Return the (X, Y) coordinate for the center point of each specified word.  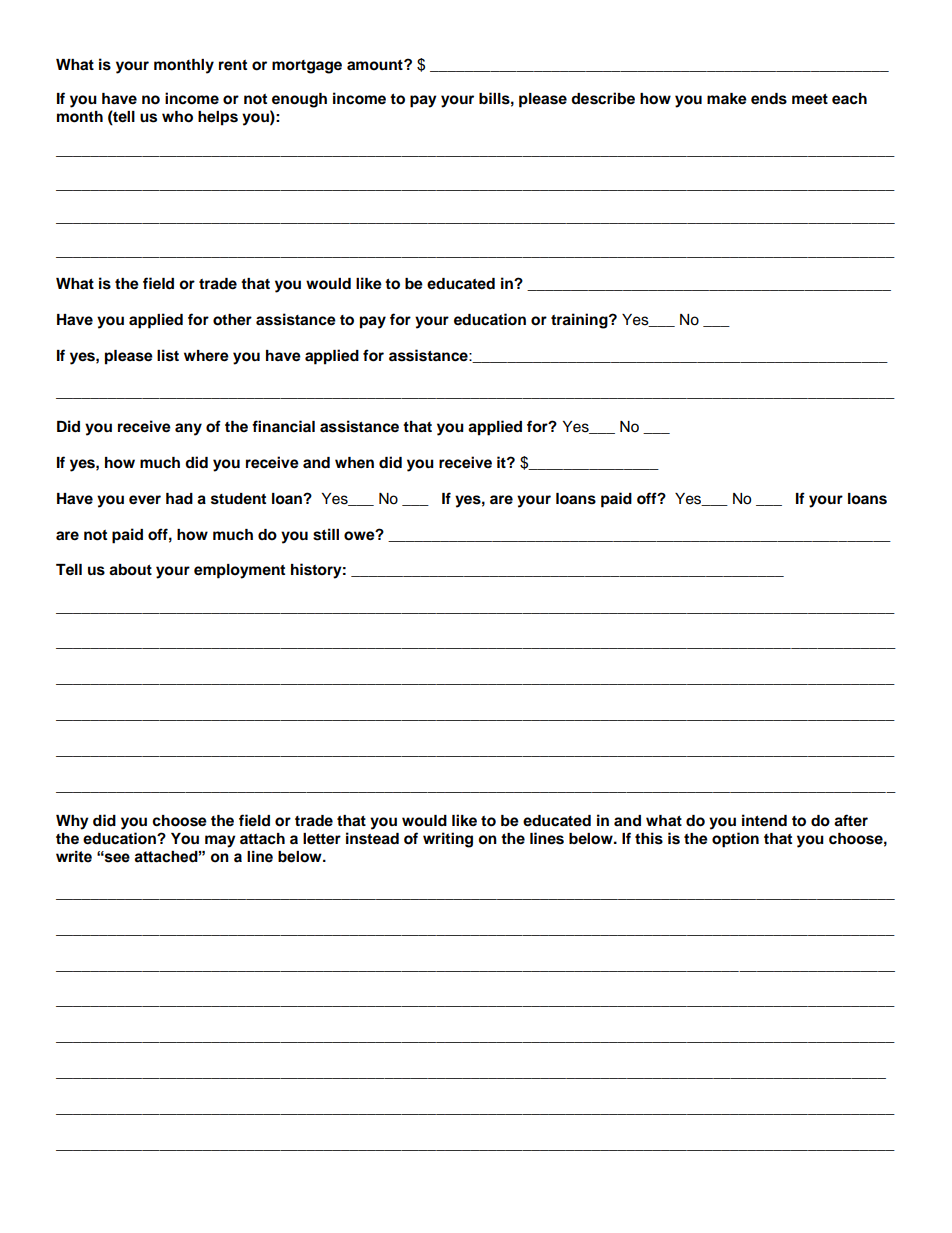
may (220, 841)
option (735, 840)
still (326, 534)
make (727, 99)
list (168, 355)
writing (448, 840)
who (177, 117)
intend (764, 820)
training (580, 321)
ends (769, 99)
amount (376, 65)
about (130, 570)
